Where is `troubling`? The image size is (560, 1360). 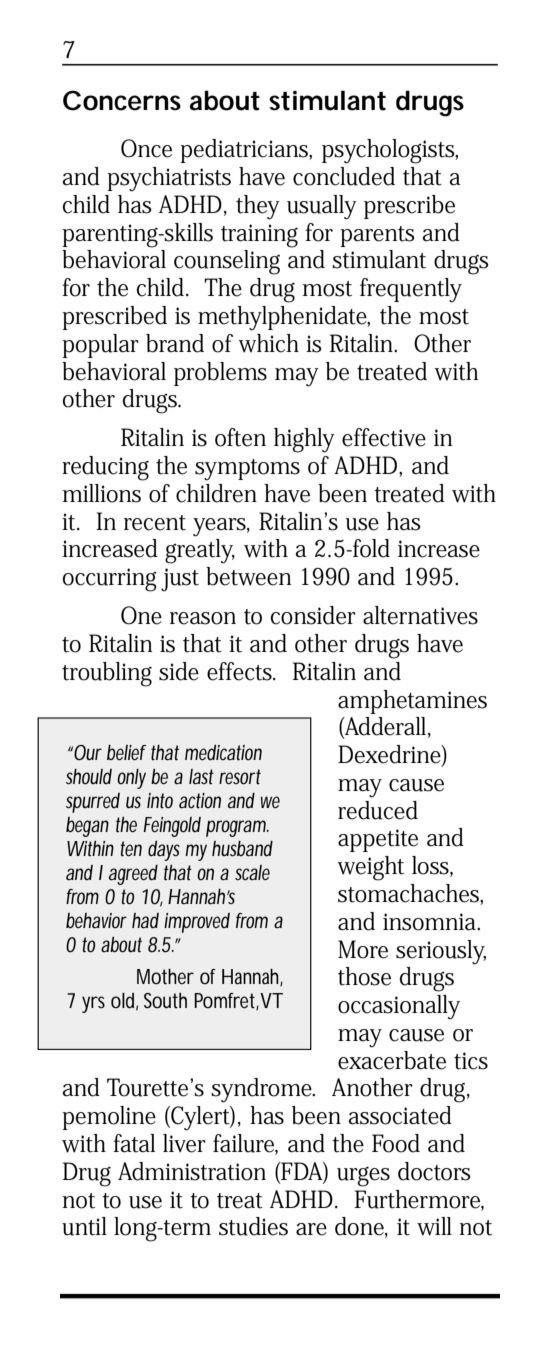 troubling is located at coordinates (107, 674).
